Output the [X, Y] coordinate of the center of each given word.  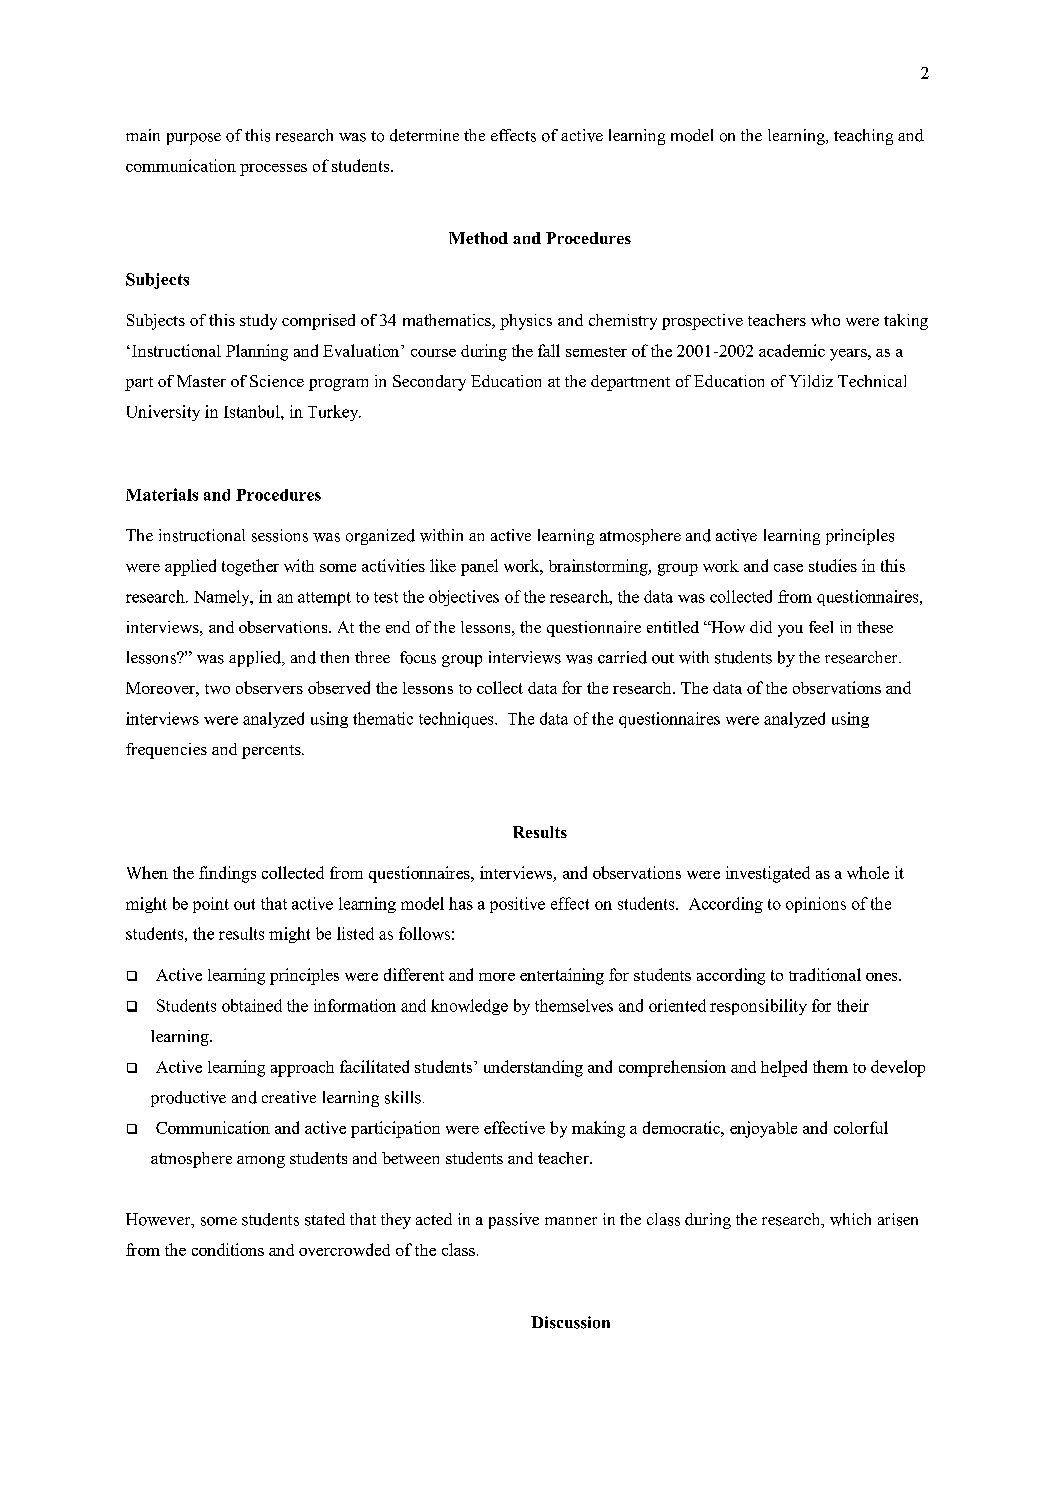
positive [517, 905]
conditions [228, 1249]
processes [273, 170]
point [211, 905]
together [250, 567]
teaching [863, 137]
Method [478, 238]
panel [479, 567]
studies [833, 565]
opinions [816, 905]
